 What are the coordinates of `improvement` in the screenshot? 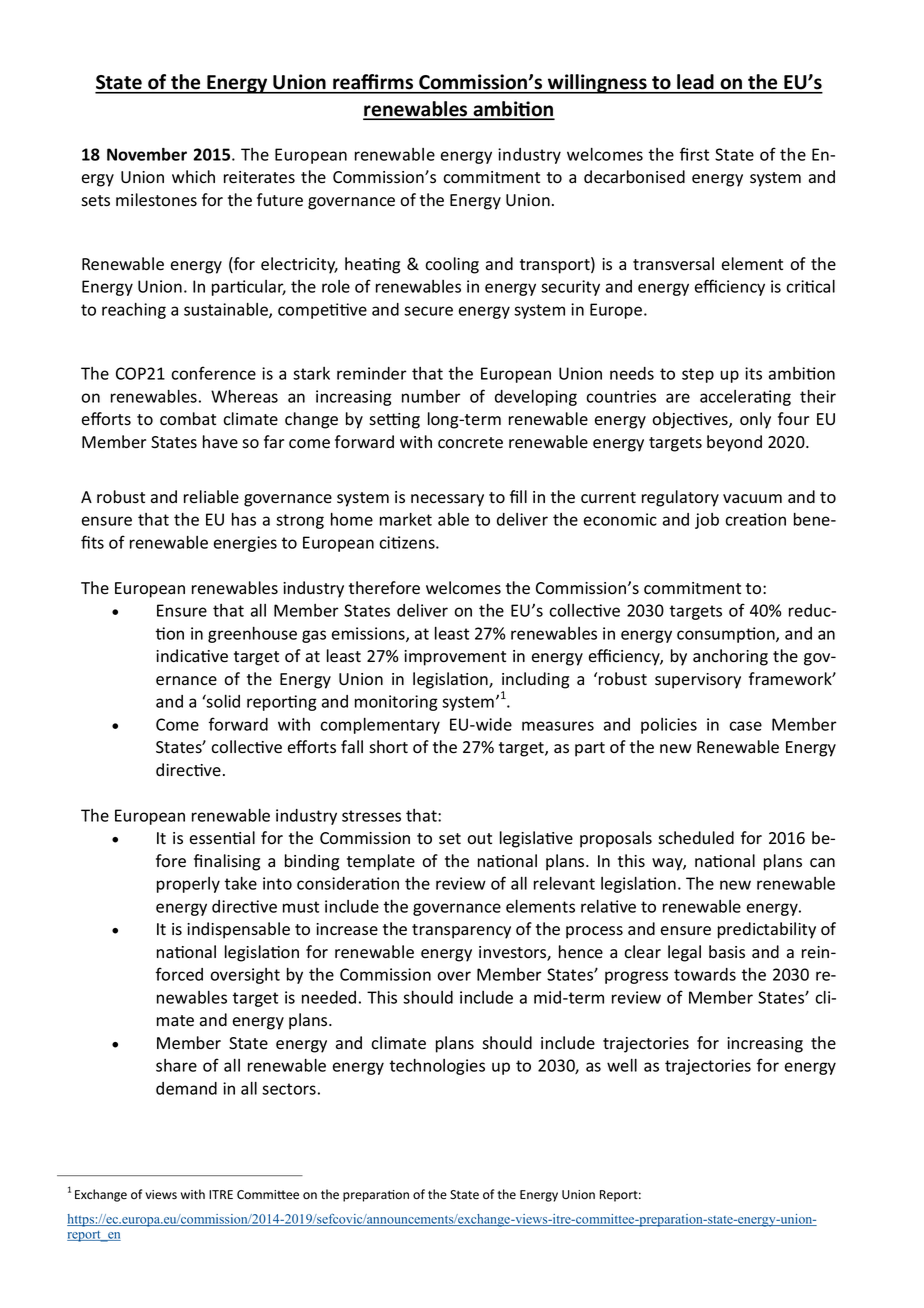 It's located at (455, 658).
